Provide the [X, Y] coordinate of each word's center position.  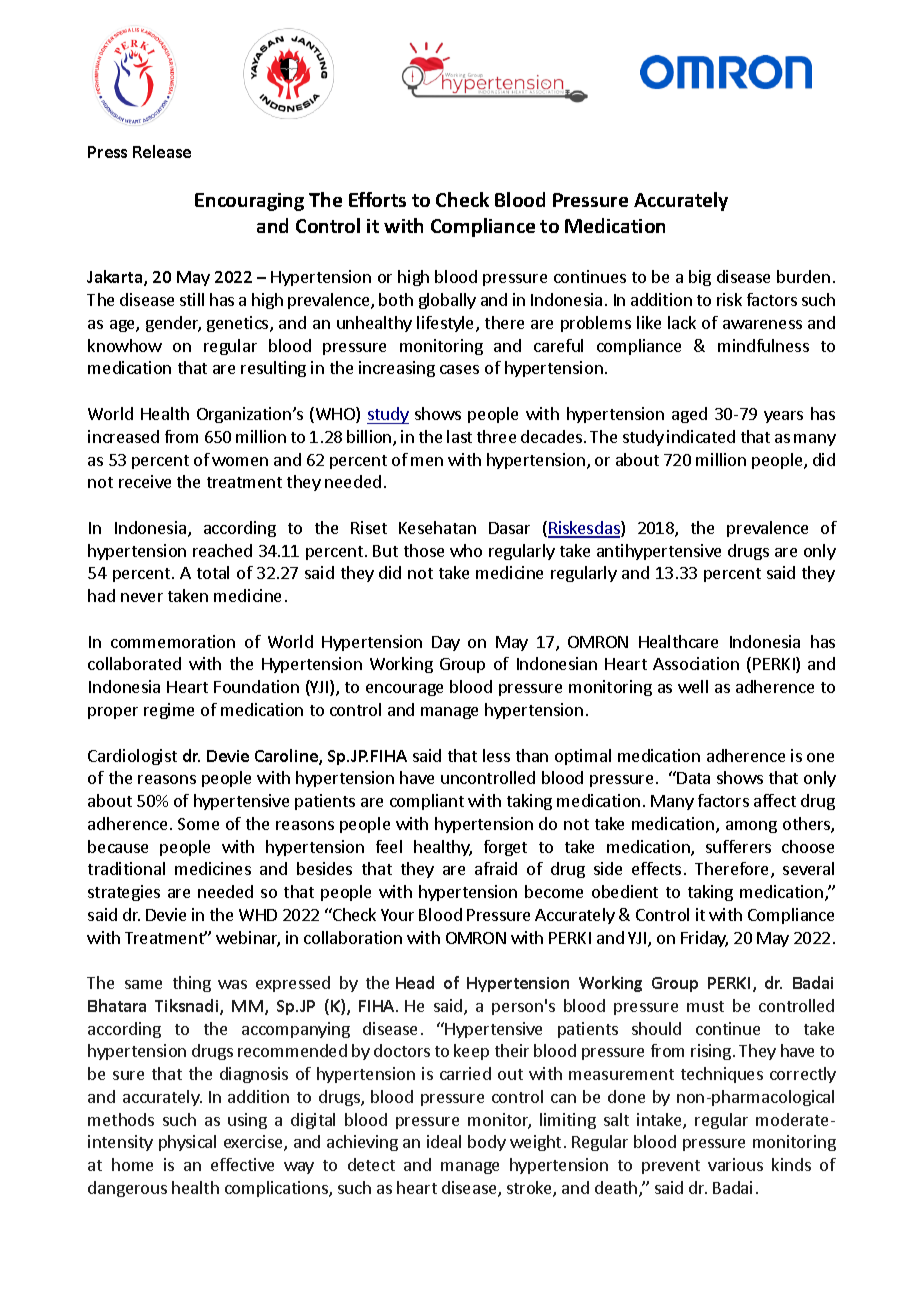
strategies [124, 893]
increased [123, 436]
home [132, 1164]
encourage [404, 690]
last [459, 436]
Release [162, 151]
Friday [704, 939]
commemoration [173, 641]
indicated [701, 436]
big [700, 278]
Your [397, 915]
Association [696, 663]
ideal [444, 1141]
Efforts [377, 199]
